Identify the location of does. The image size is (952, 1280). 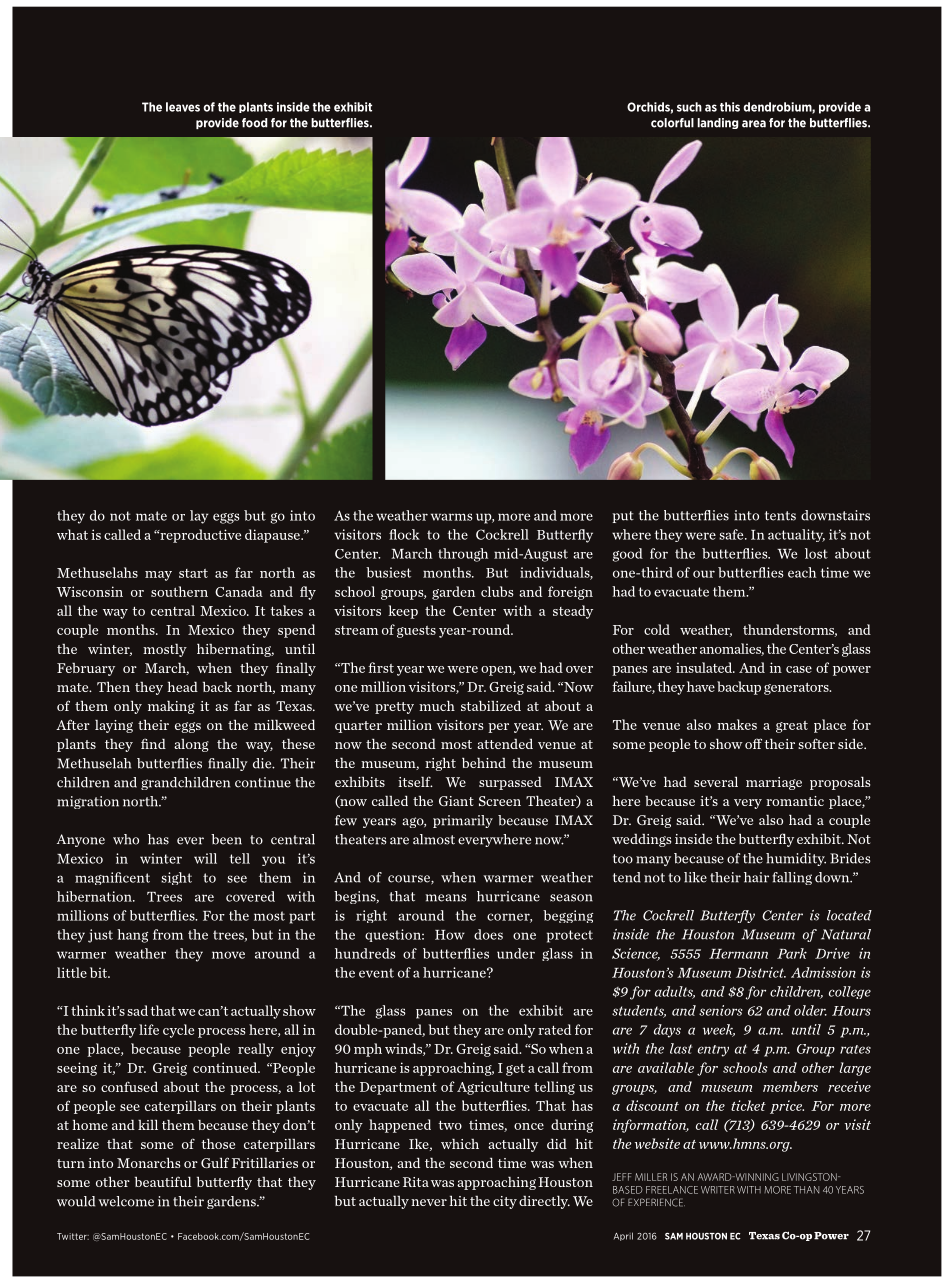
(488, 934).
